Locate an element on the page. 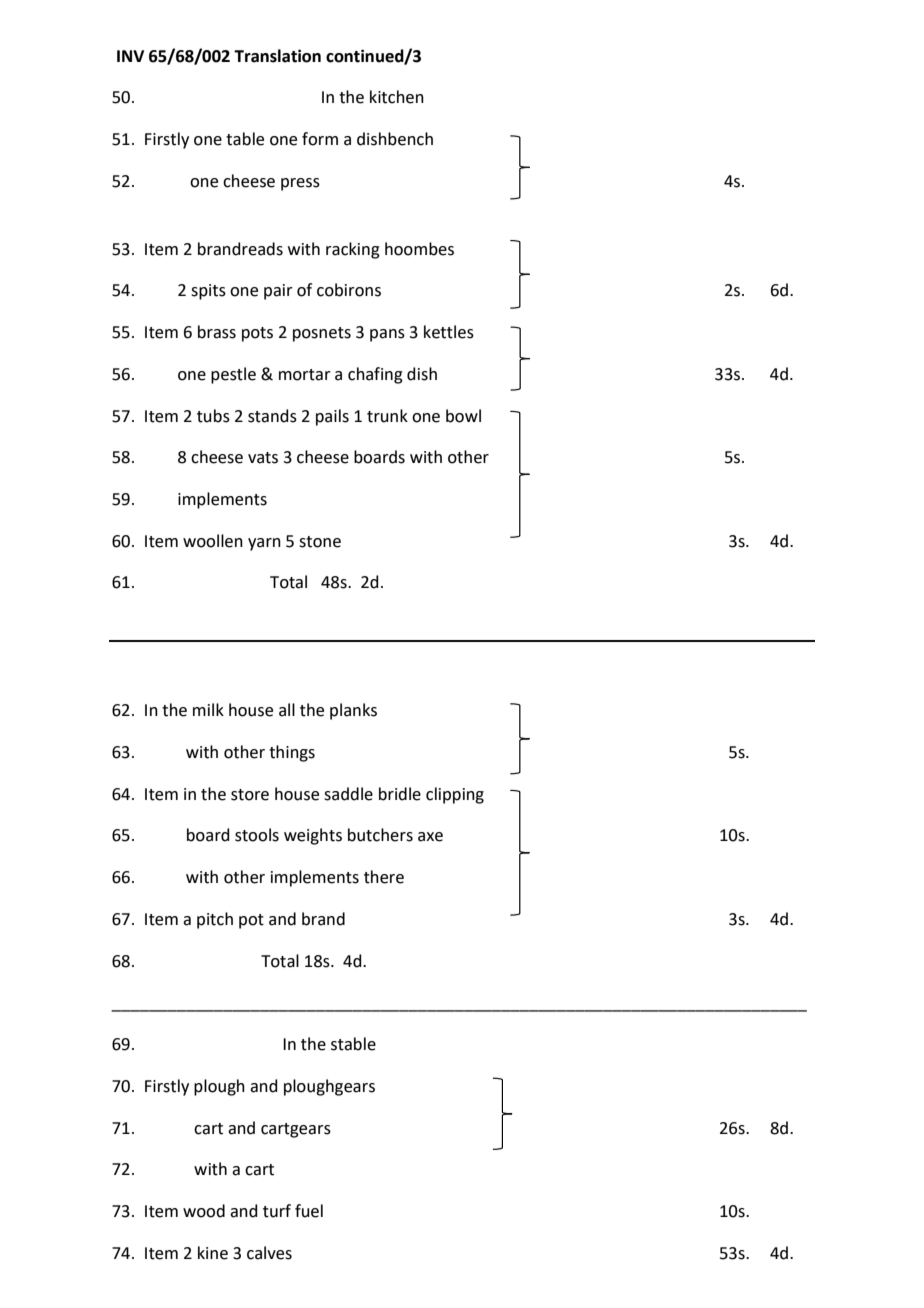 Image resolution: width=924 pixels, height=1308 pixels. tubs is located at coordinates (213, 416).
